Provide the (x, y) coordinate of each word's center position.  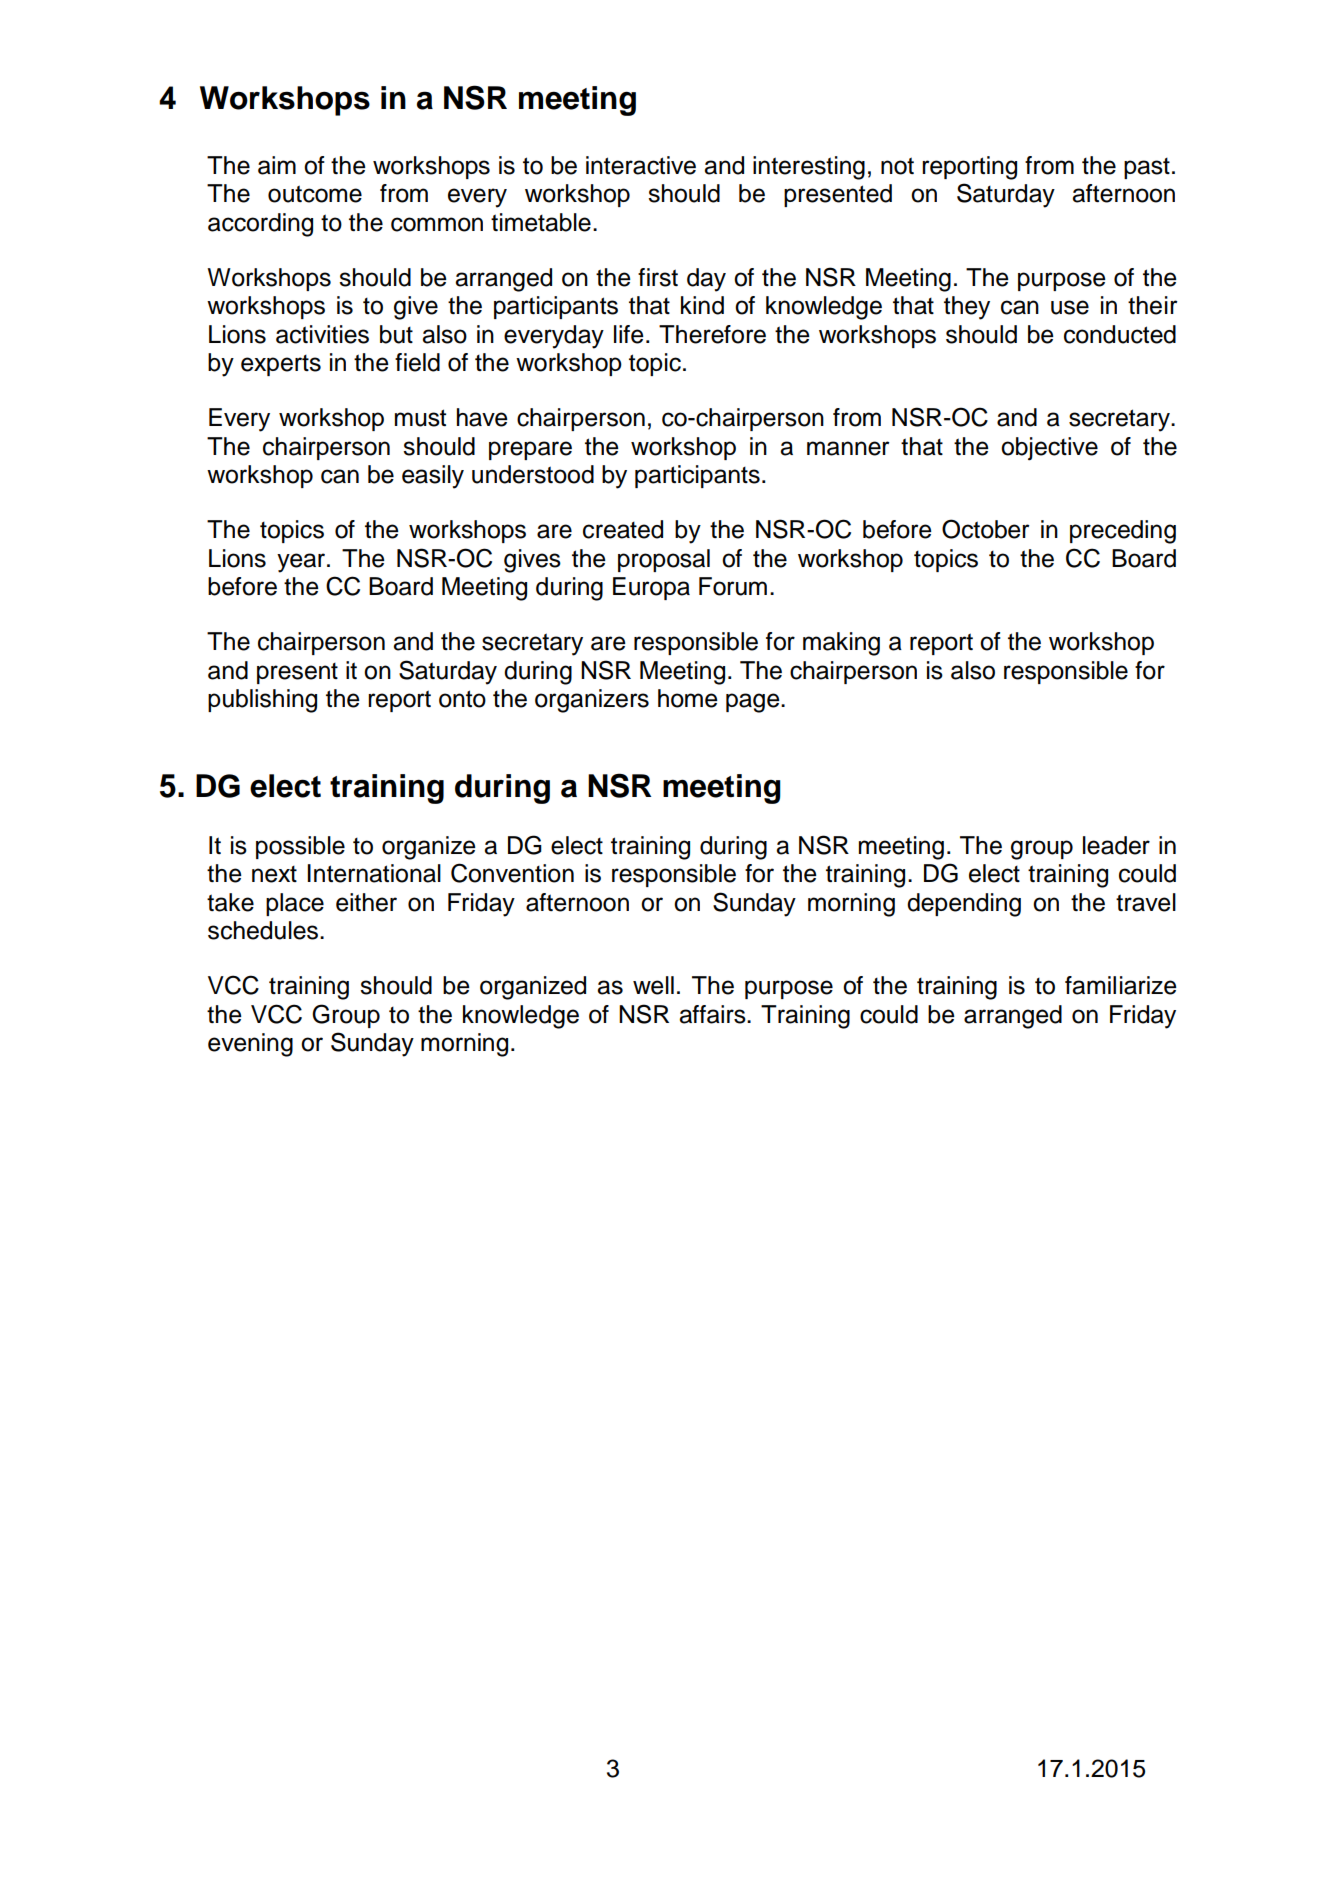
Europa (651, 588)
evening (250, 1045)
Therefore (712, 334)
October (986, 529)
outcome (315, 194)
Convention (512, 873)
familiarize (1121, 985)
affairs (713, 1014)
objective (1049, 449)
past (1147, 168)
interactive (641, 165)
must (420, 418)
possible (300, 847)
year (302, 563)
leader (1116, 845)
